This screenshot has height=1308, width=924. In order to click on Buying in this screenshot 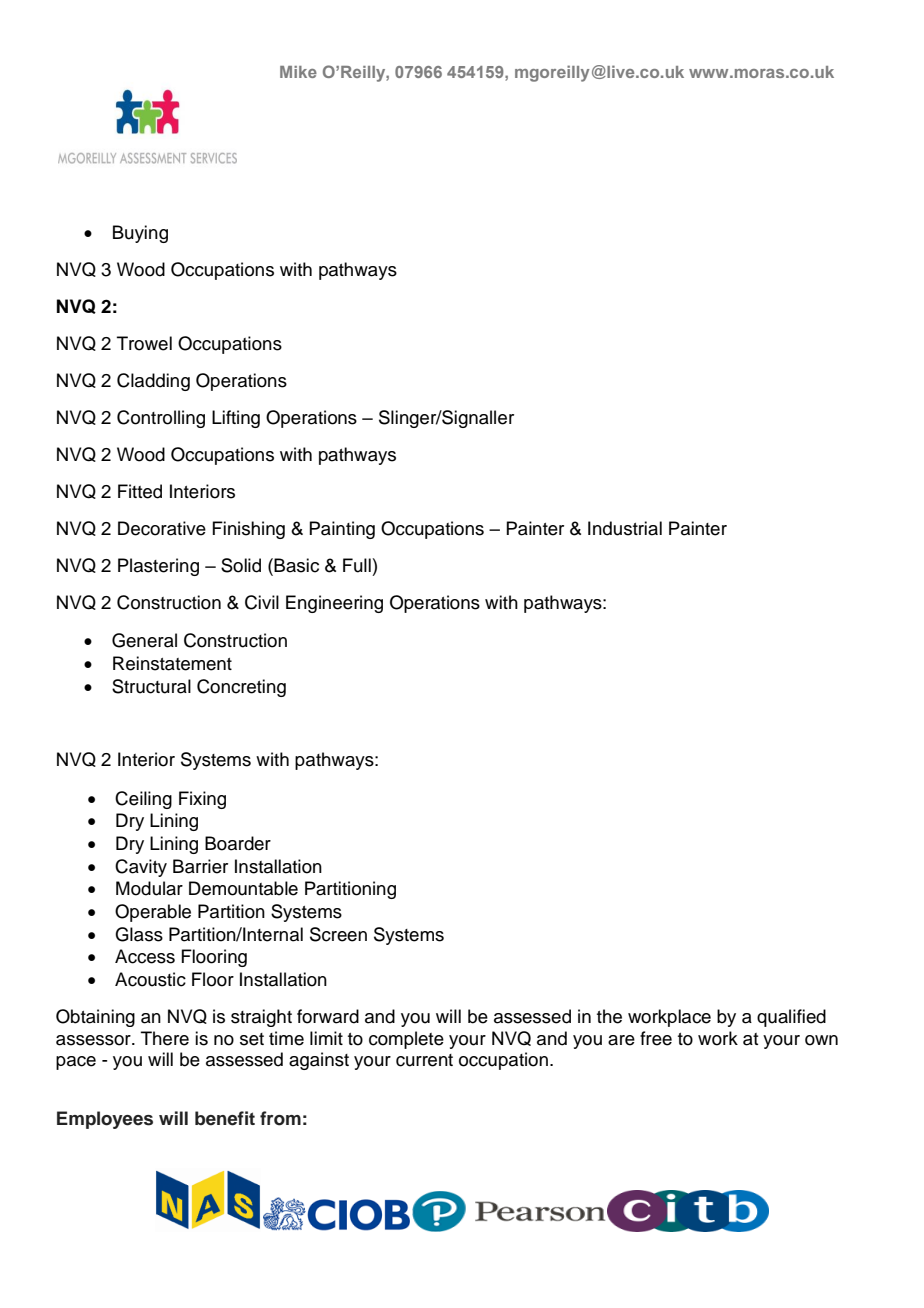, I will do `click(140, 234)`.
